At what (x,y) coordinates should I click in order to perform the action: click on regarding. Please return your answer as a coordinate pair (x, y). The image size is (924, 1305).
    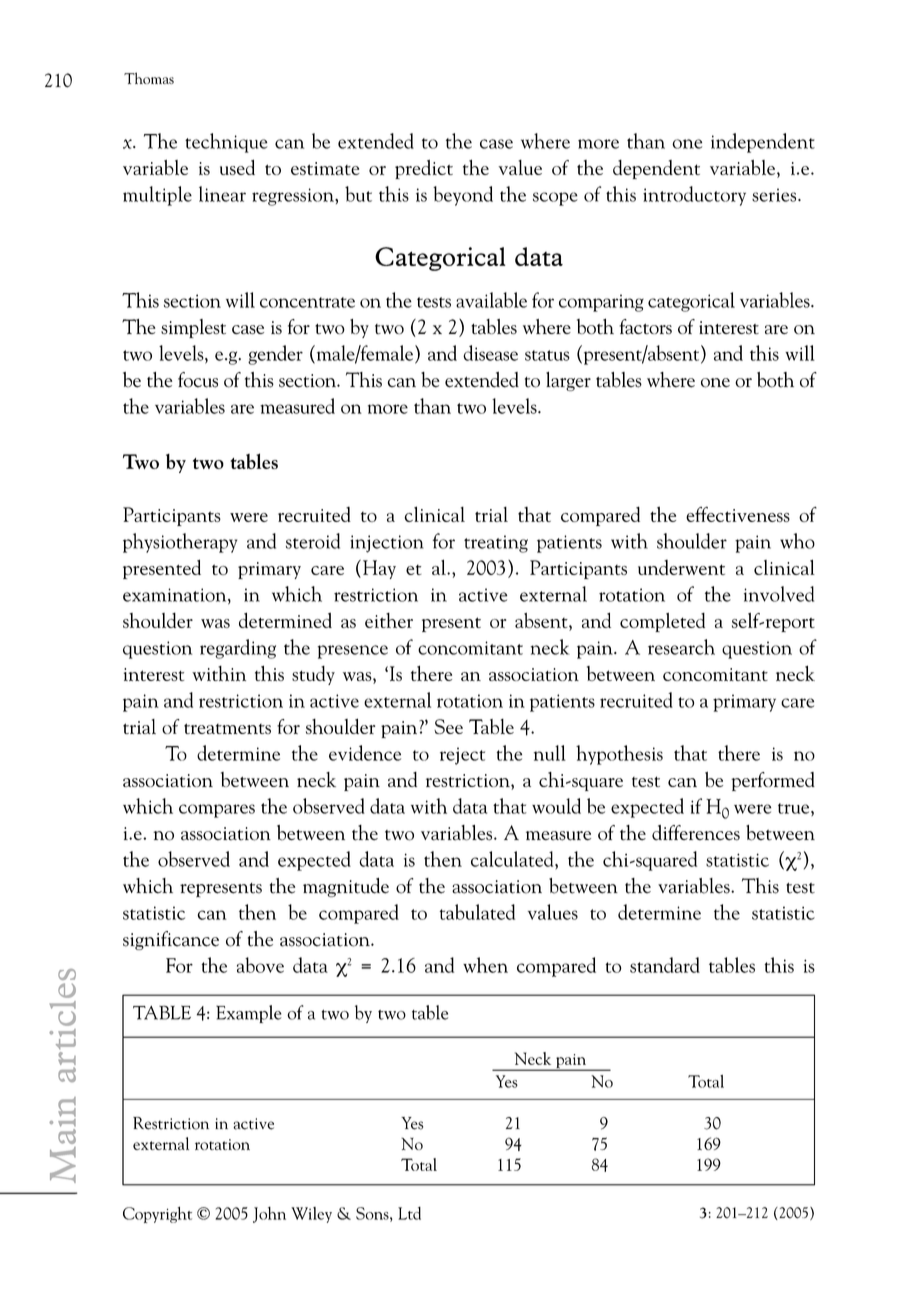
    Looking at the image, I should click on (238, 649).
